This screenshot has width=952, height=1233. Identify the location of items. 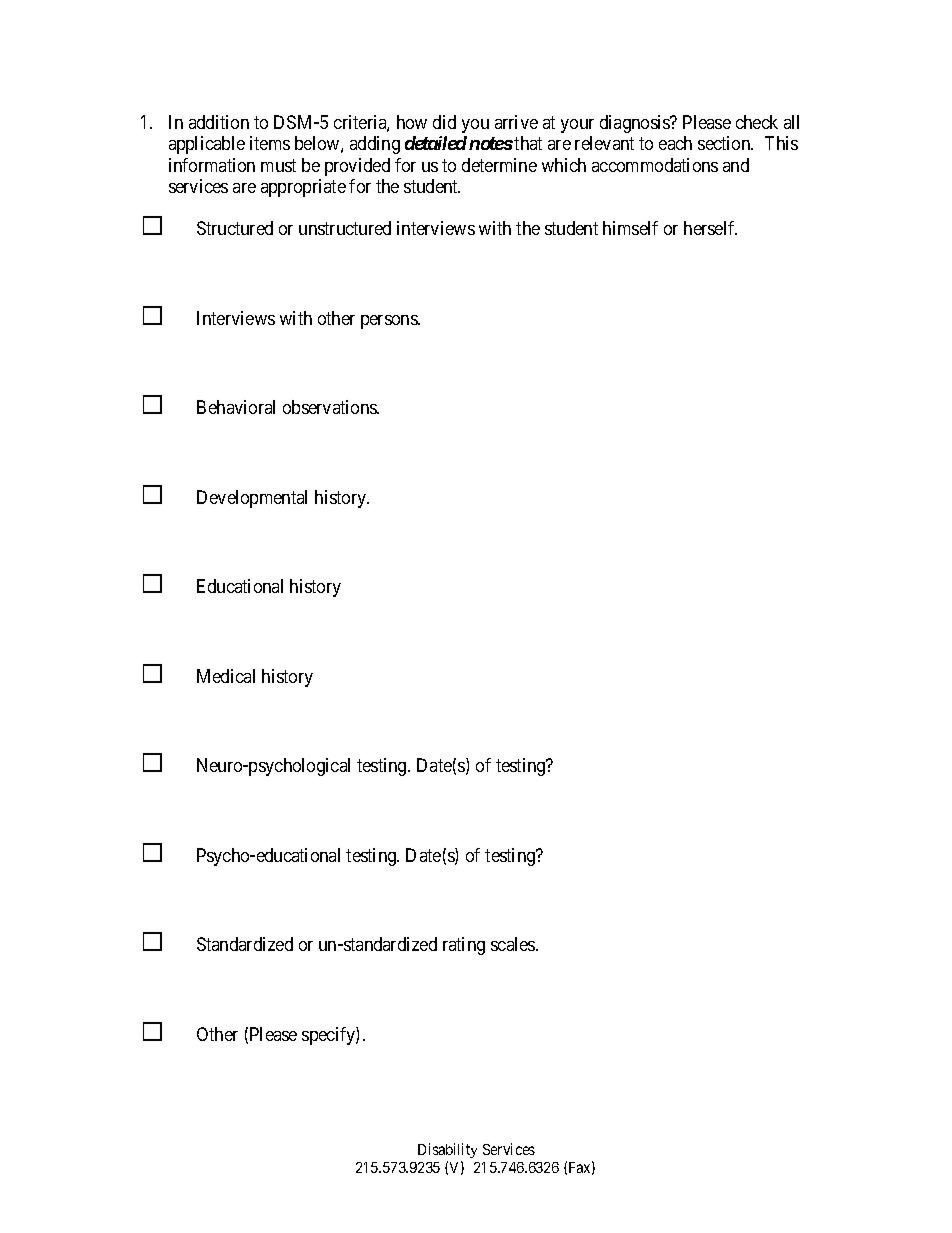
(270, 143).
